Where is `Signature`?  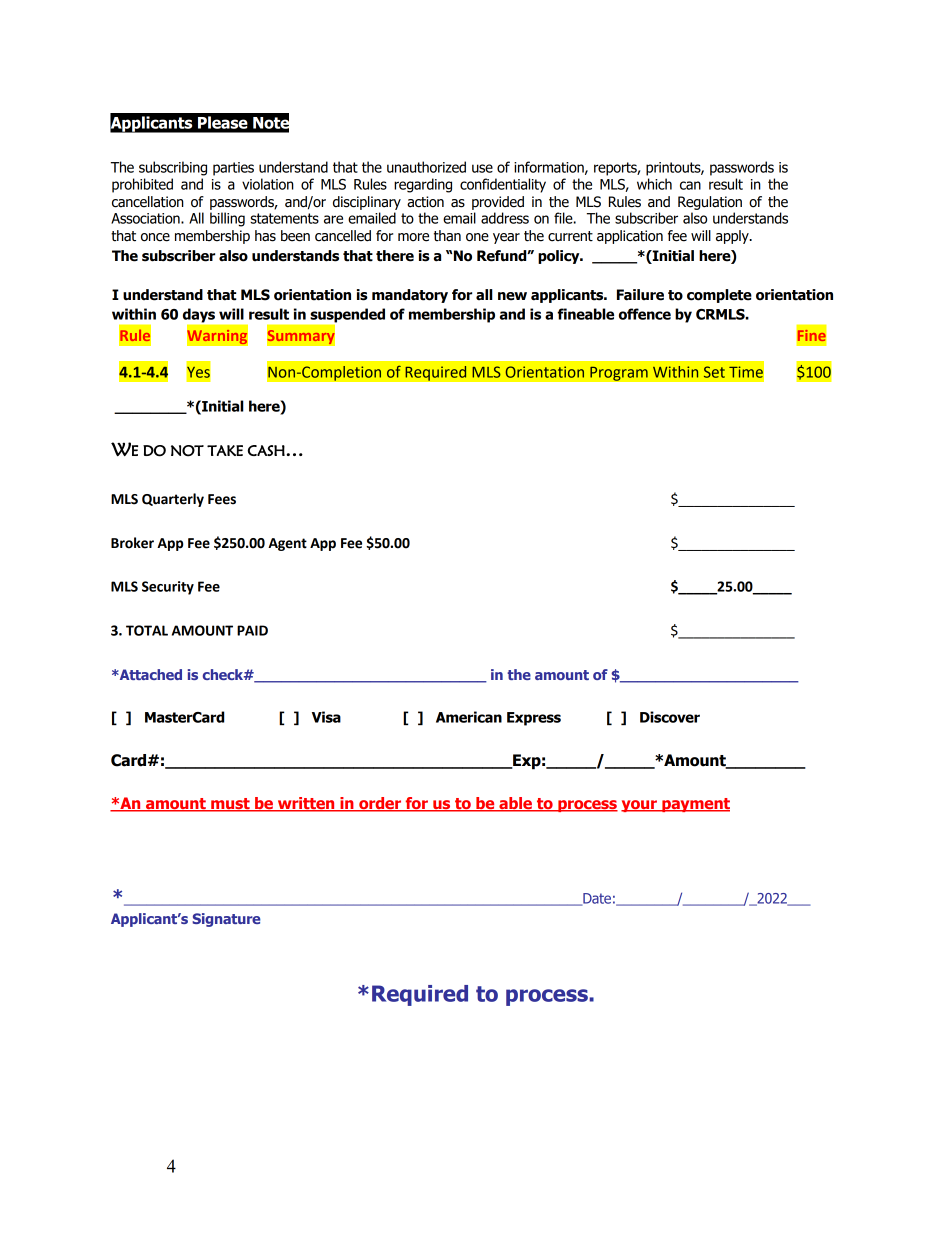 Signature is located at coordinates (226, 920).
